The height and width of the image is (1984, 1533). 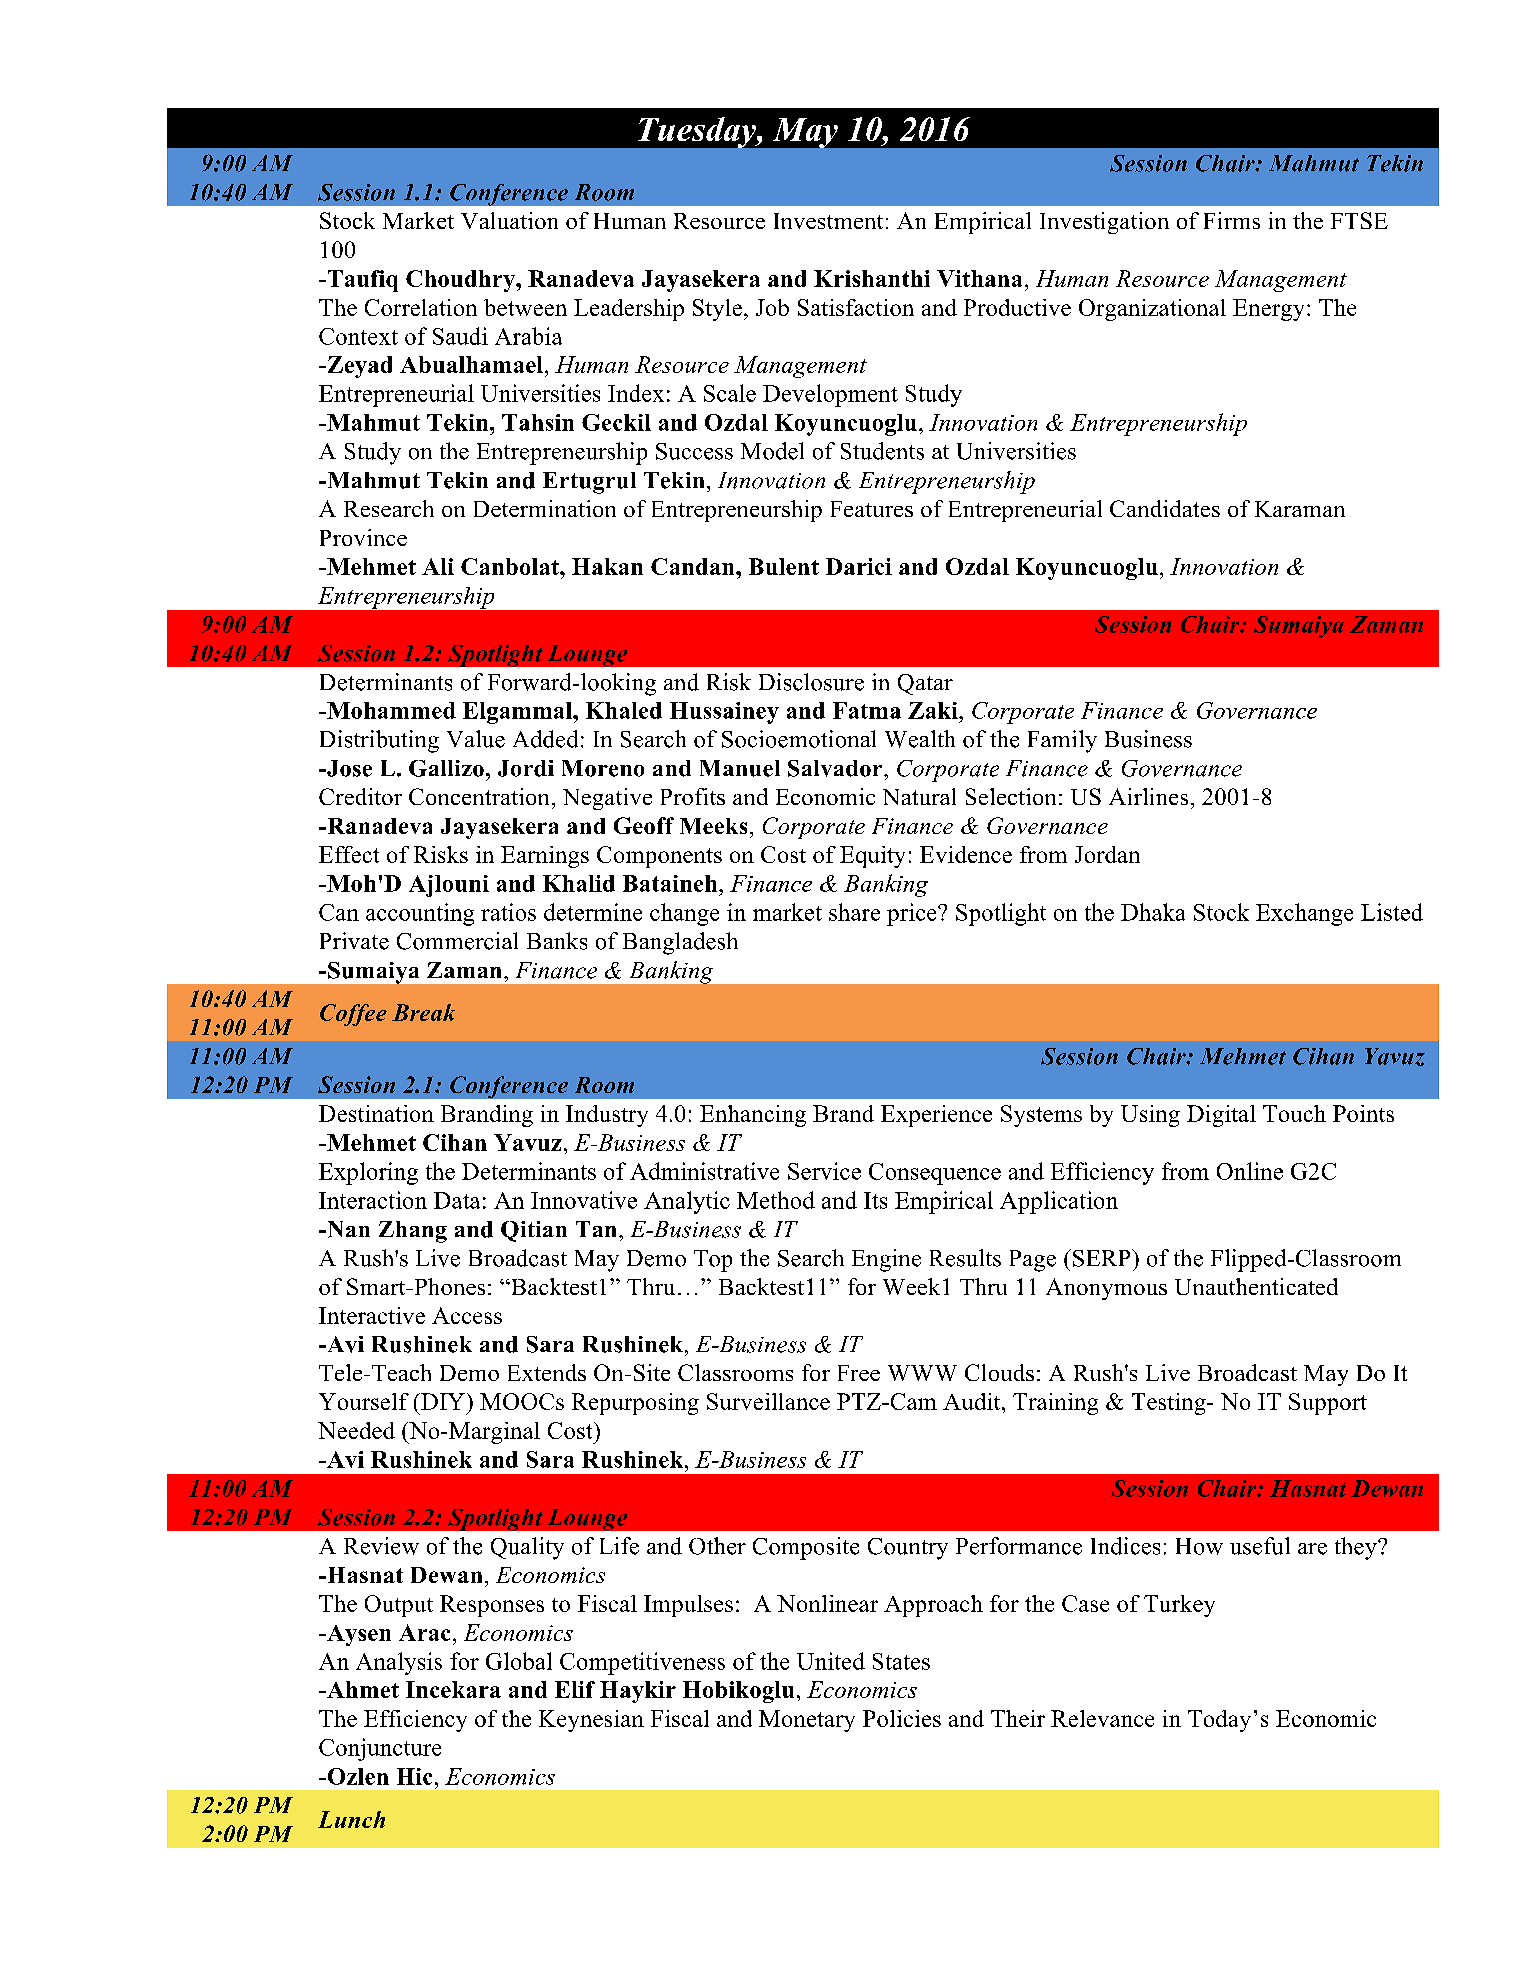 What do you see at coordinates (925, 684) in the image?
I see `Qatar` at bounding box center [925, 684].
